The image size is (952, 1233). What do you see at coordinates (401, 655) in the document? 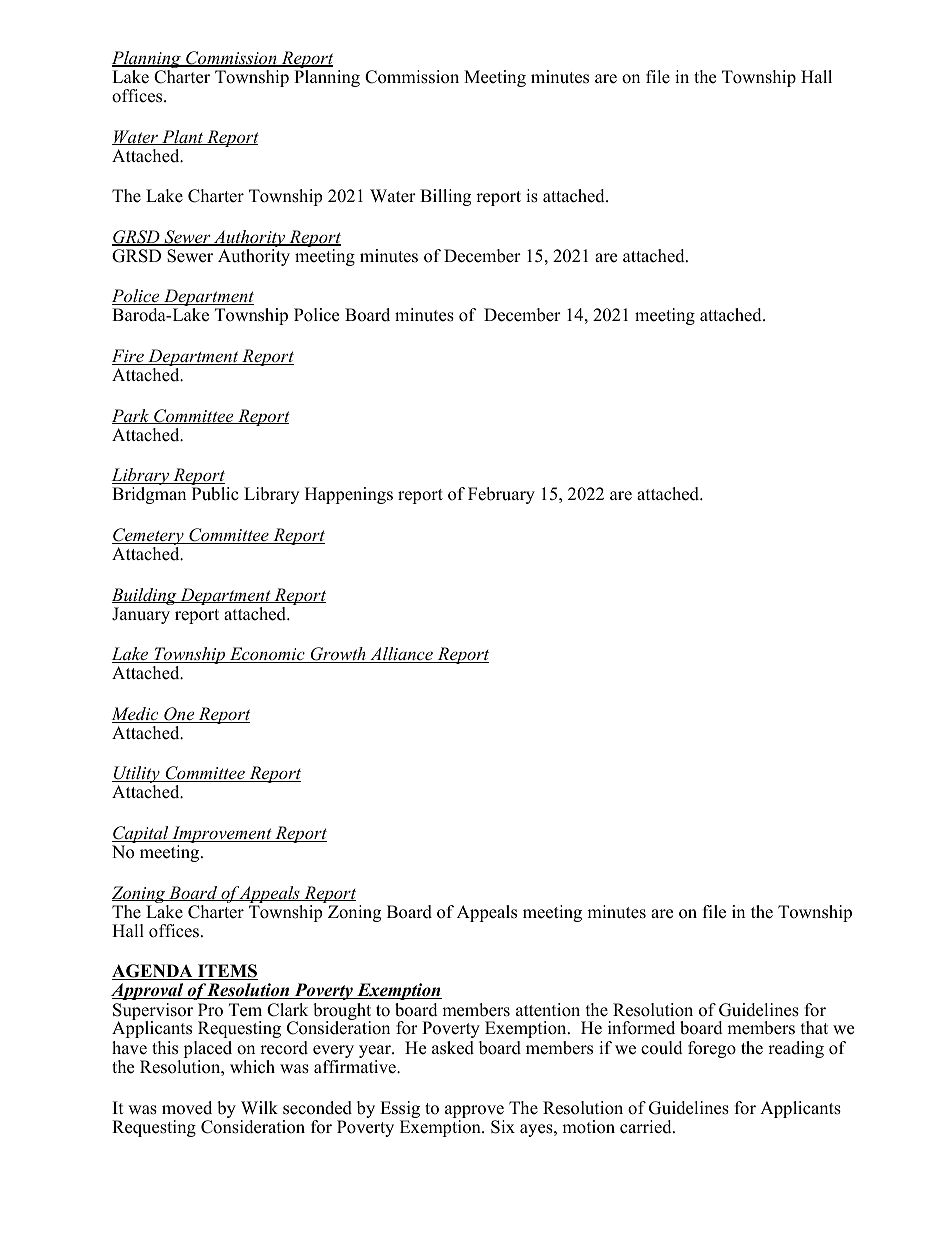
I see `Alliance` at bounding box center [401, 655].
